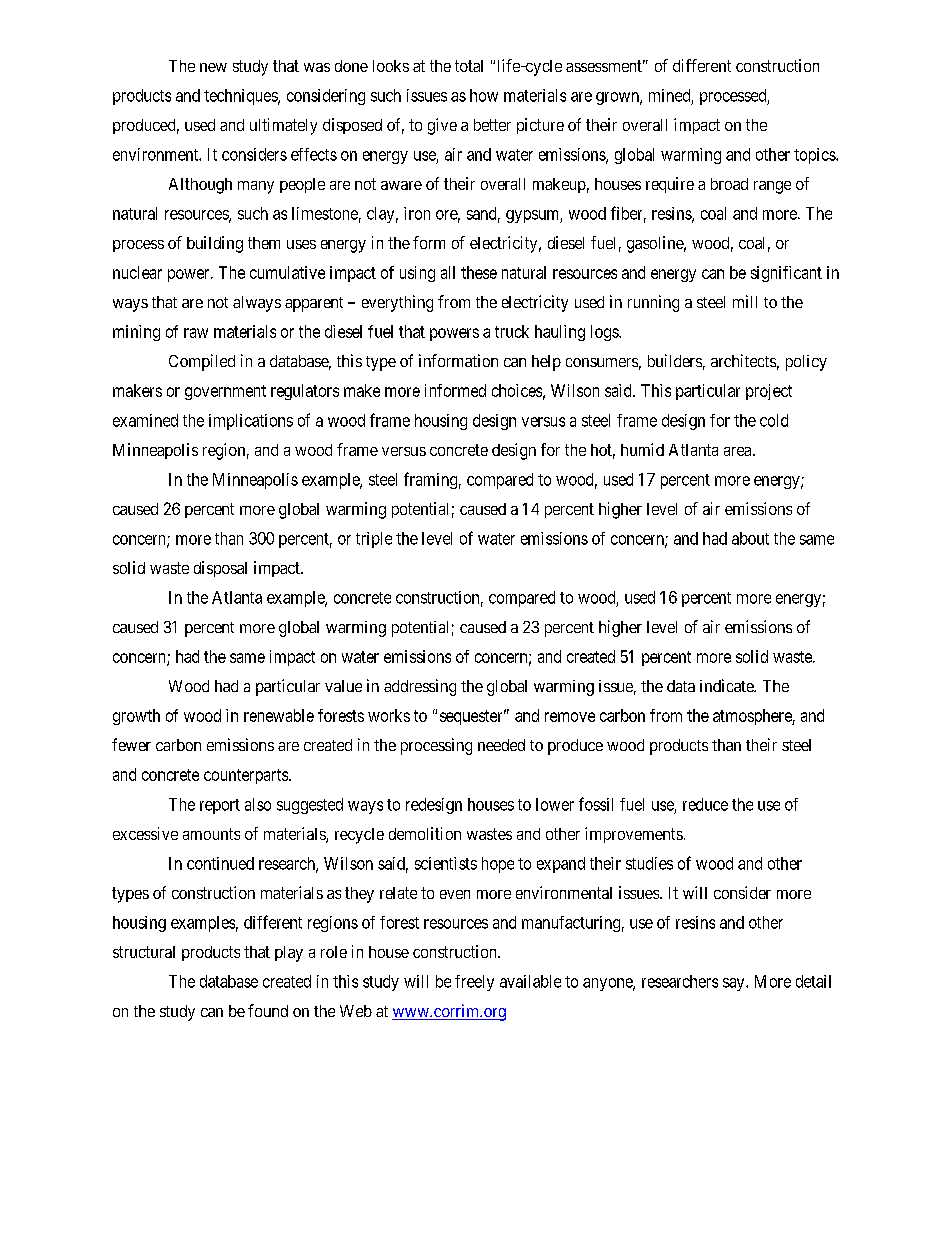  I want to click on building, so click(215, 244).
